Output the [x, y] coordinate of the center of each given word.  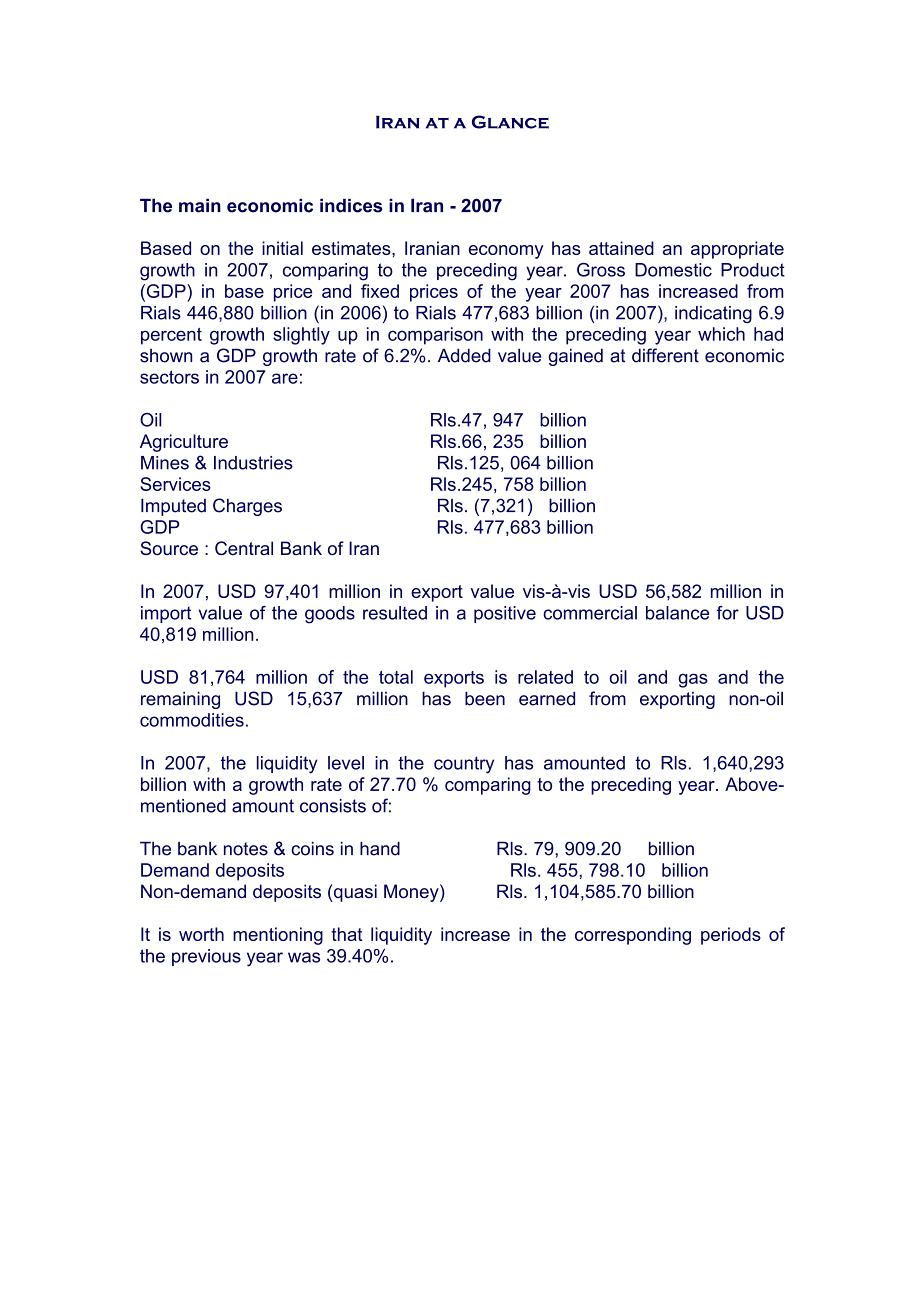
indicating [713, 314]
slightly [301, 336]
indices [351, 205]
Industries [253, 463]
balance [677, 613]
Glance [510, 122]
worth [201, 934]
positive [505, 614]
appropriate [737, 250]
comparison [435, 336]
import [166, 614]
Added [464, 355]
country [464, 765]
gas [693, 680]
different [665, 355]
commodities [192, 720]
